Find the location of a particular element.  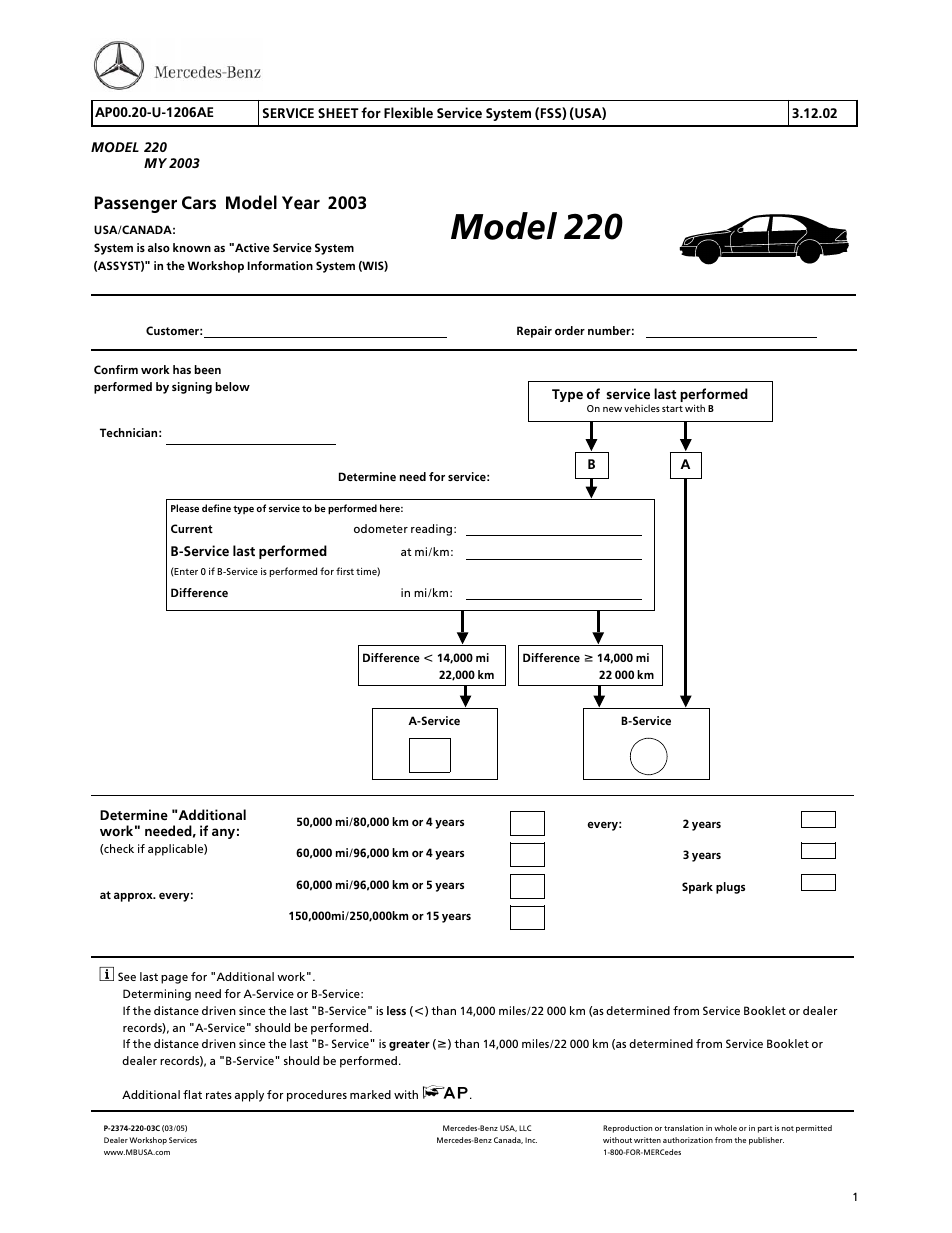

Current is located at coordinates (192, 528).
